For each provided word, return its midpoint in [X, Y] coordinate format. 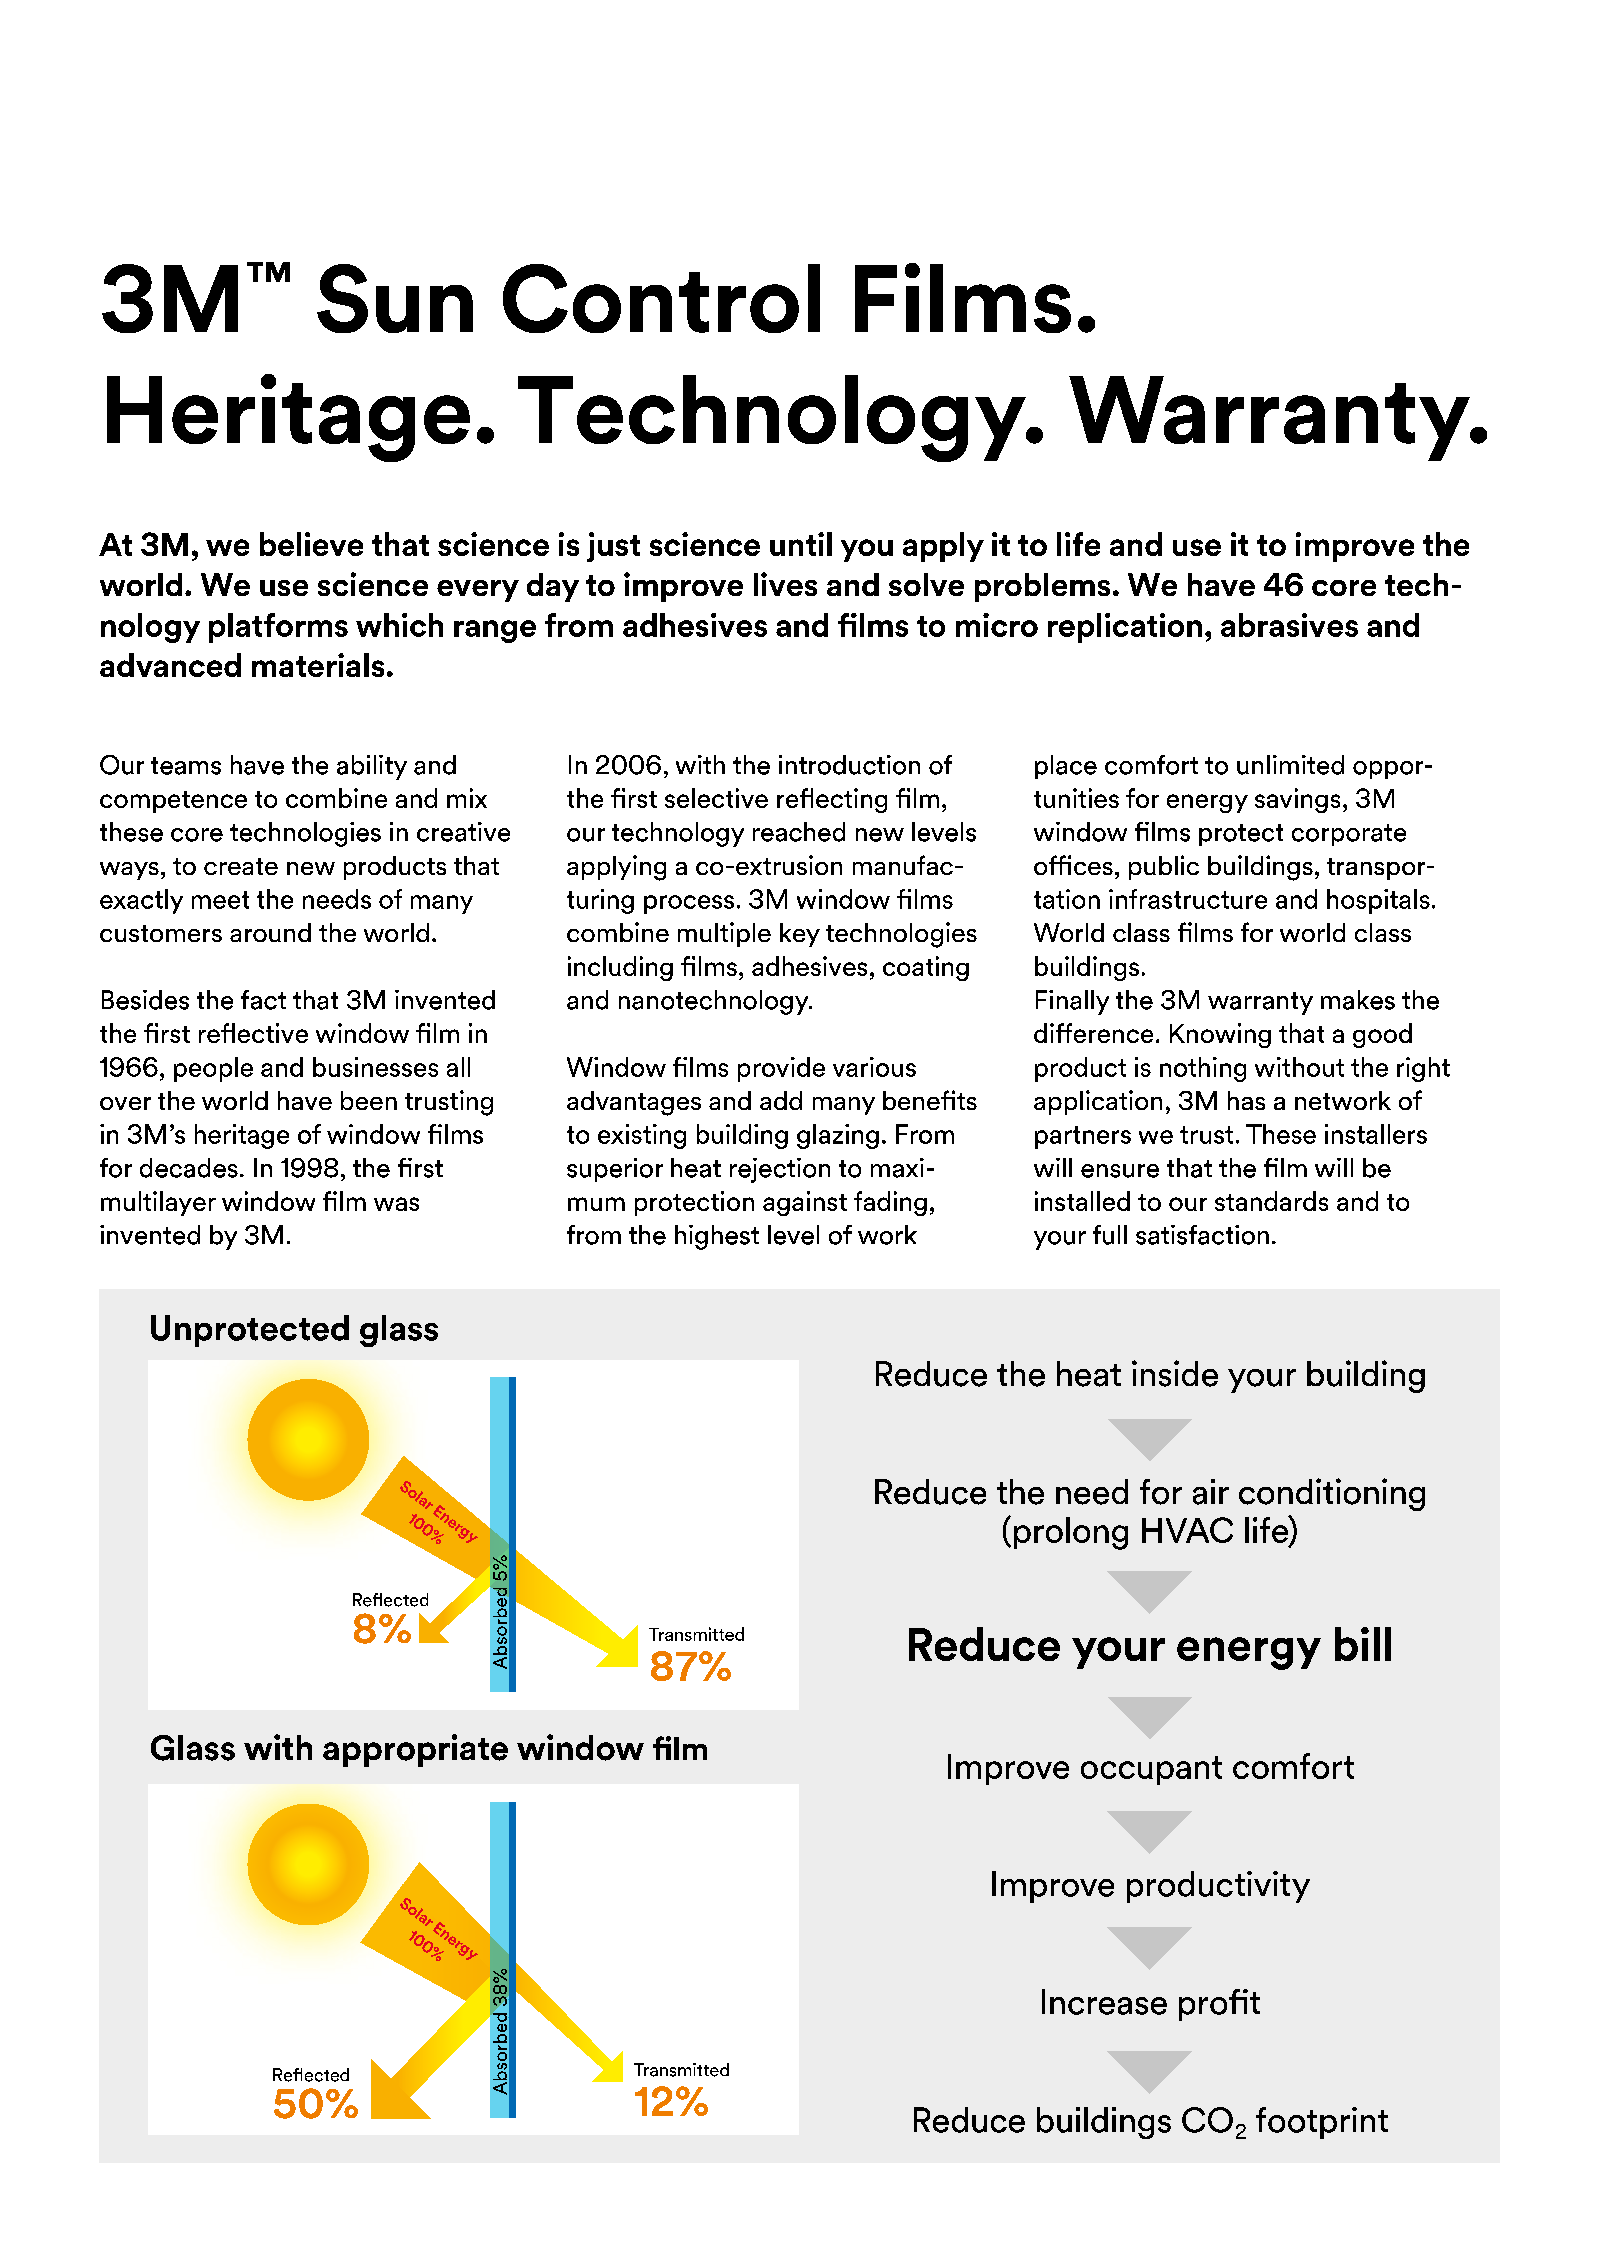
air [1211, 1492]
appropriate [415, 1750]
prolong [1071, 1533]
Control [661, 298]
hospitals [1378, 901]
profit [1219, 2005]
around [270, 932]
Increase [1104, 2002]
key [800, 935]
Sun [395, 298]
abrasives [1289, 625]
